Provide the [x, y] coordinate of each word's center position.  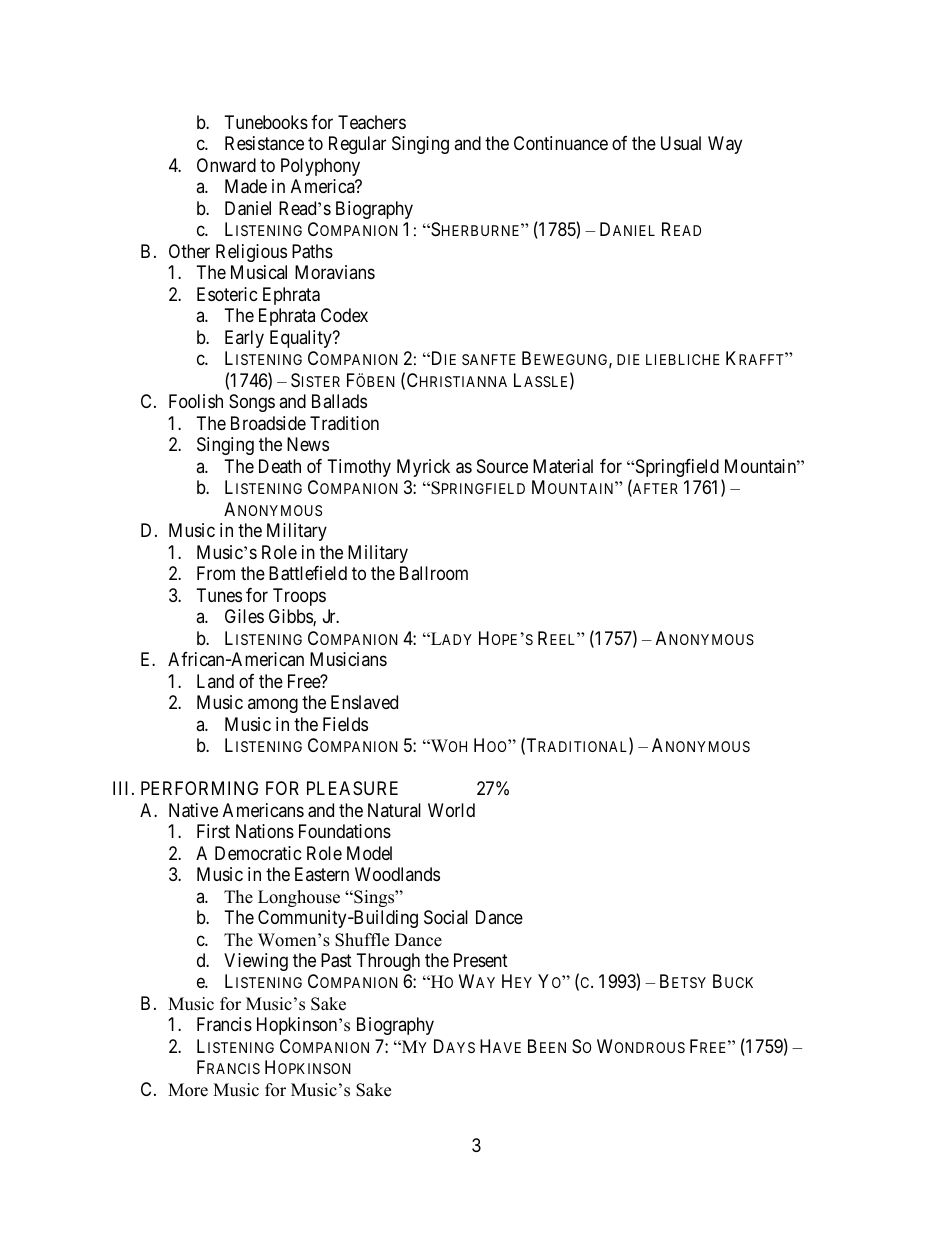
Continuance [561, 143]
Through [388, 962]
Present [481, 960]
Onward [226, 165]
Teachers [372, 122]
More [188, 1090]
